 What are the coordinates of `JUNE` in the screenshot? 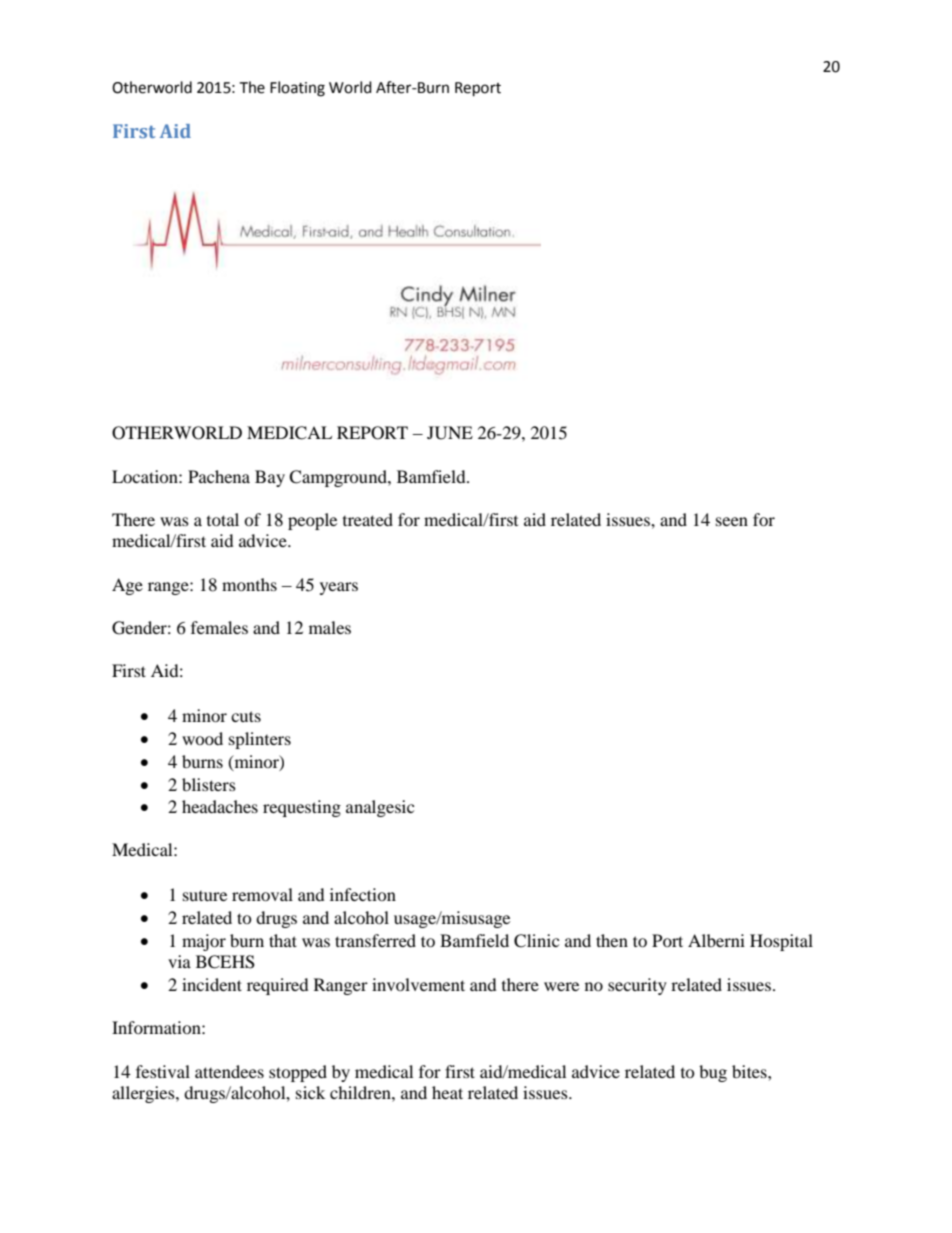 It's located at (450, 433).
